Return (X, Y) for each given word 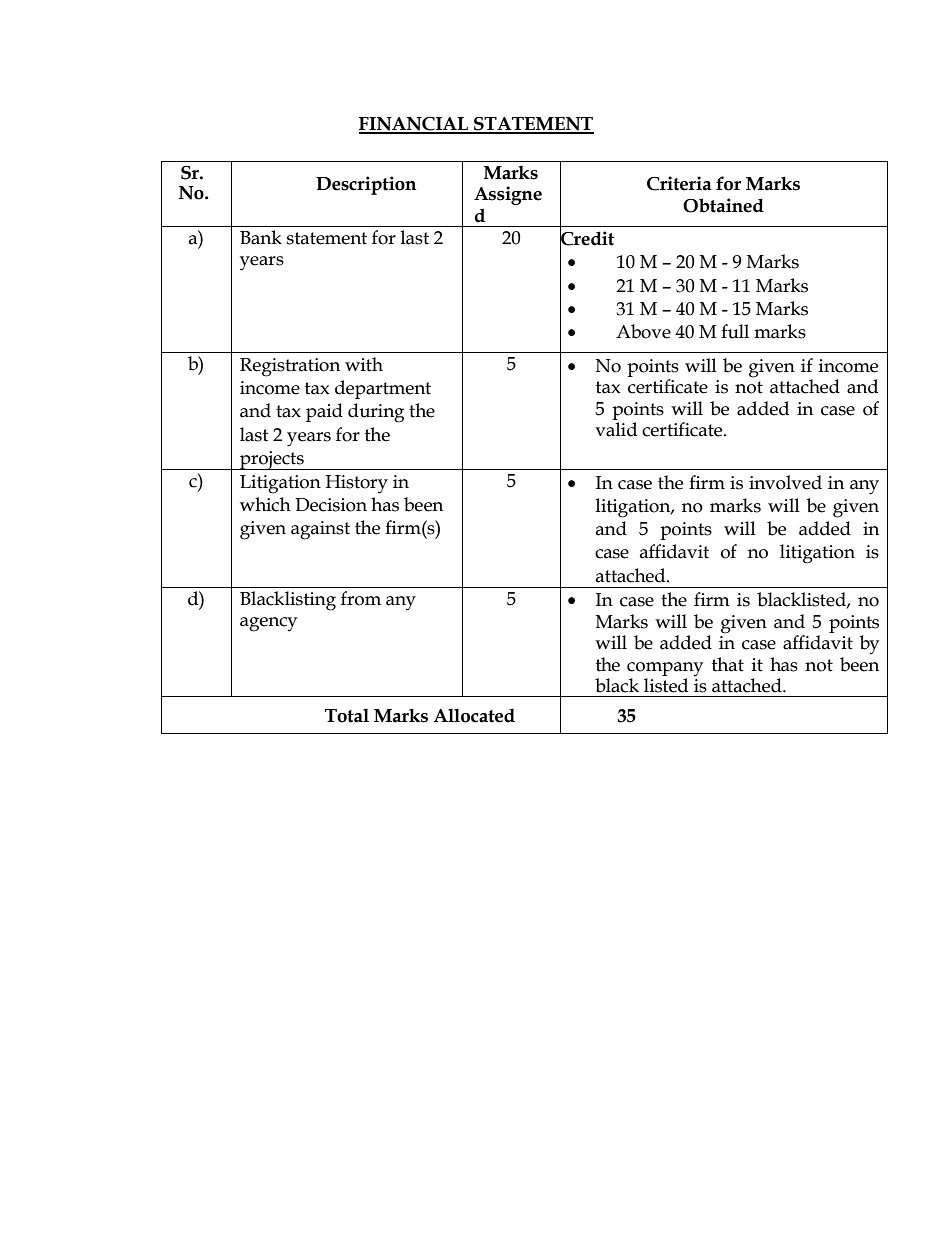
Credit (587, 238)
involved (785, 482)
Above (643, 331)
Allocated (474, 715)
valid (616, 429)
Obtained (723, 205)
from (361, 598)
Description (366, 185)
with (364, 364)
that (728, 664)
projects (272, 460)
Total (347, 715)
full (735, 331)
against (320, 530)
